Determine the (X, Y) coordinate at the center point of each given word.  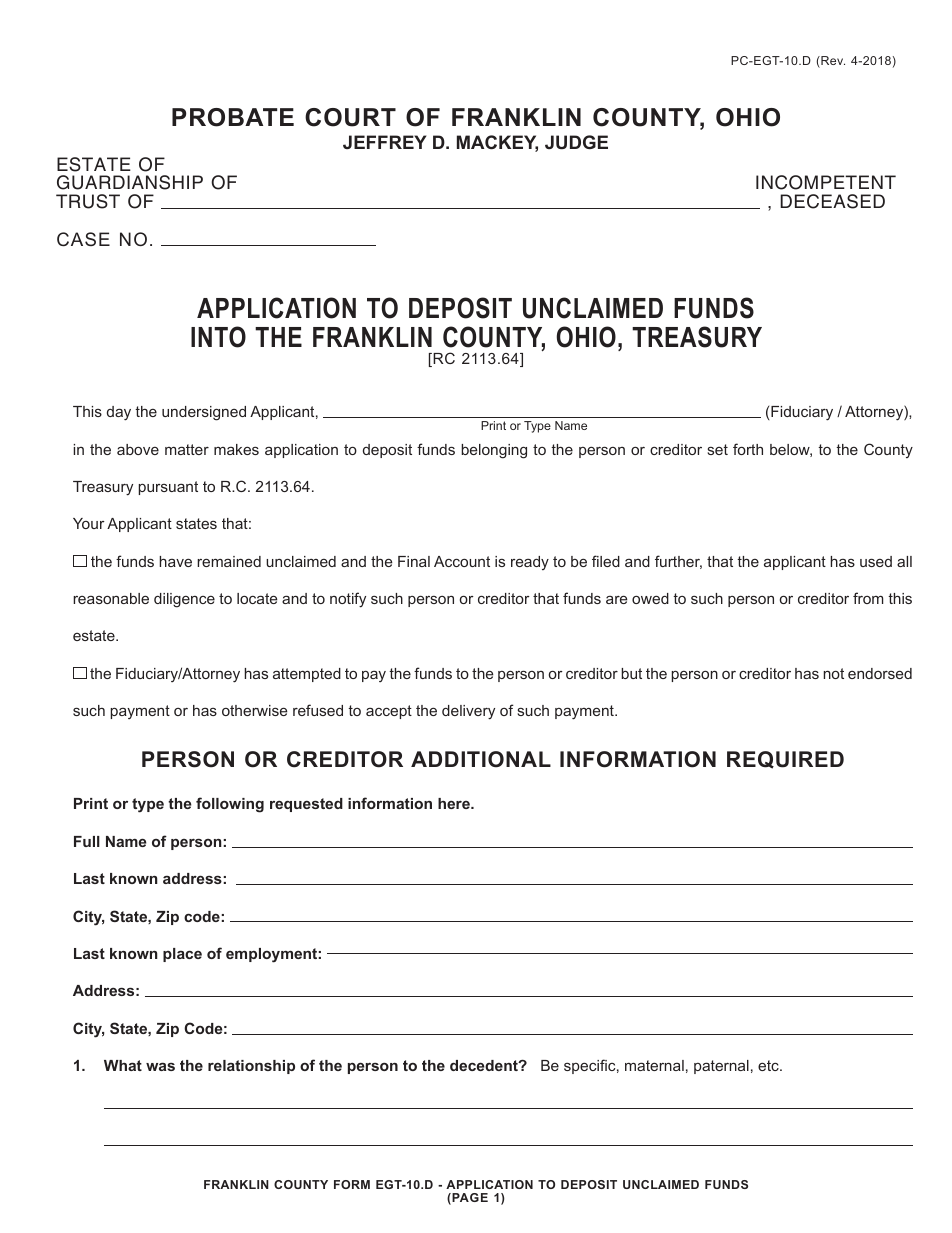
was (160, 1066)
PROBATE (233, 117)
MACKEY (497, 143)
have (175, 561)
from (868, 598)
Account (462, 561)
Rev (832, 62)
